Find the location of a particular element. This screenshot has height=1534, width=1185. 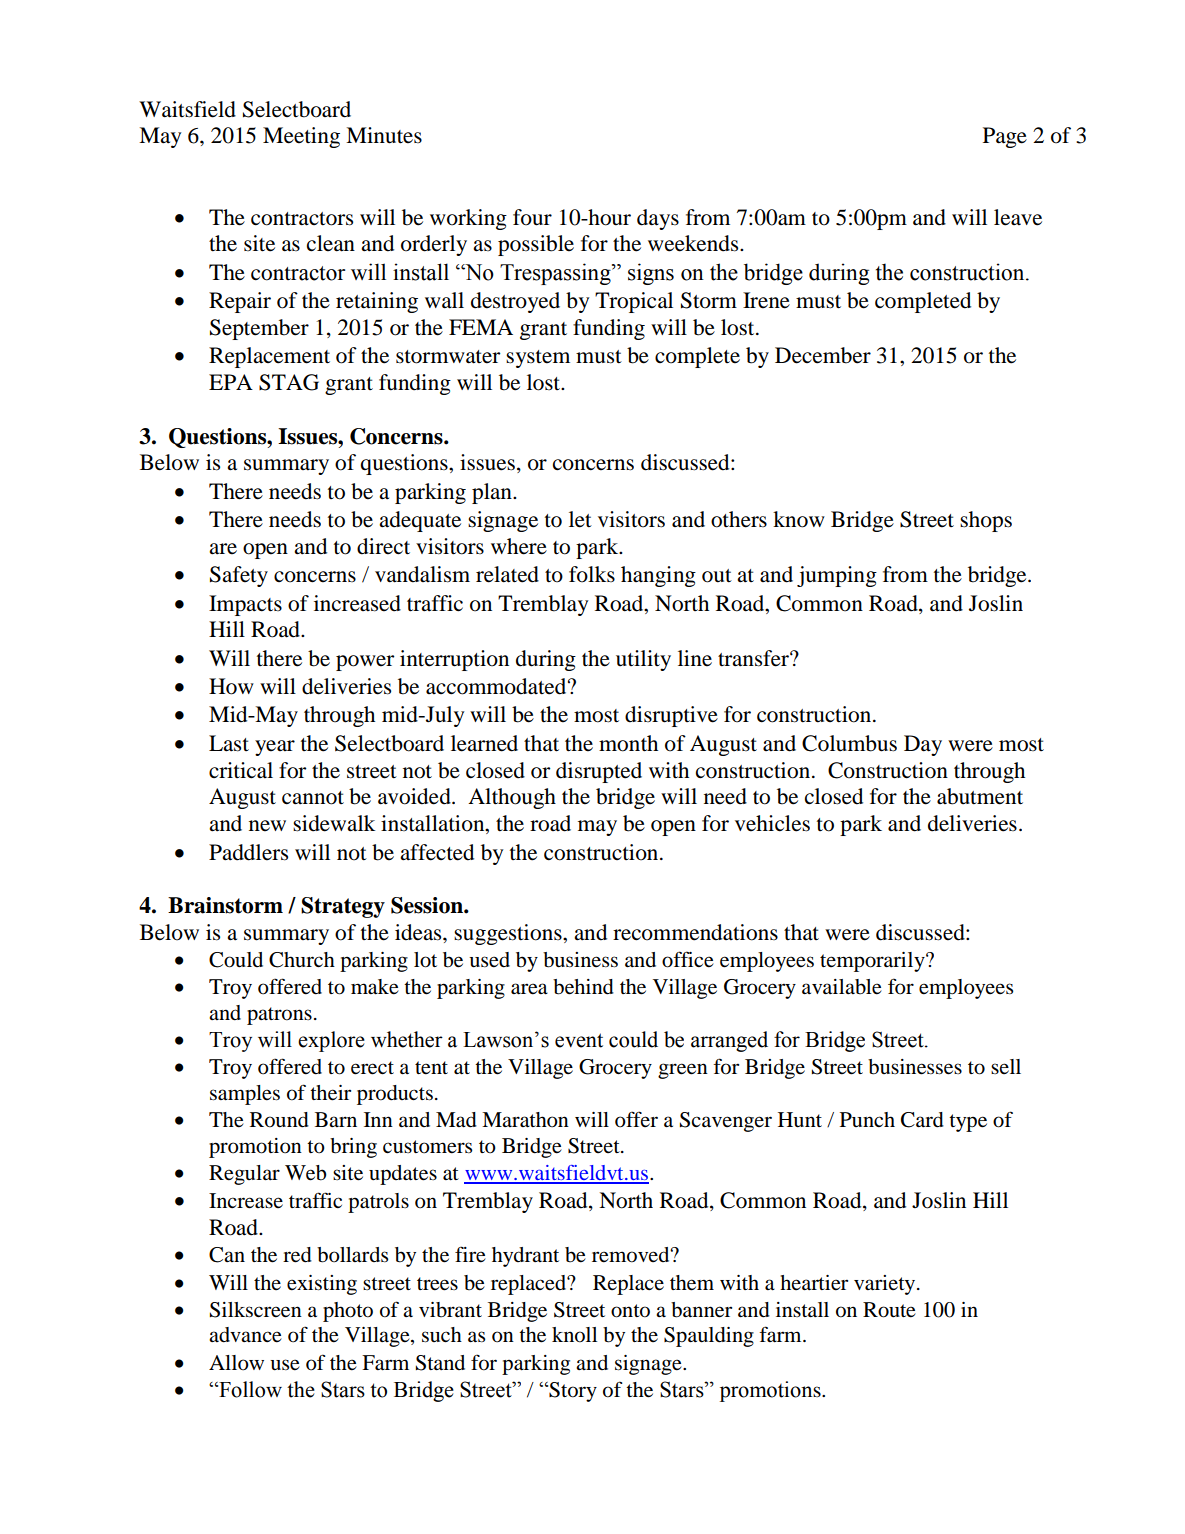

explore is located at coordinates (331, 1041).
